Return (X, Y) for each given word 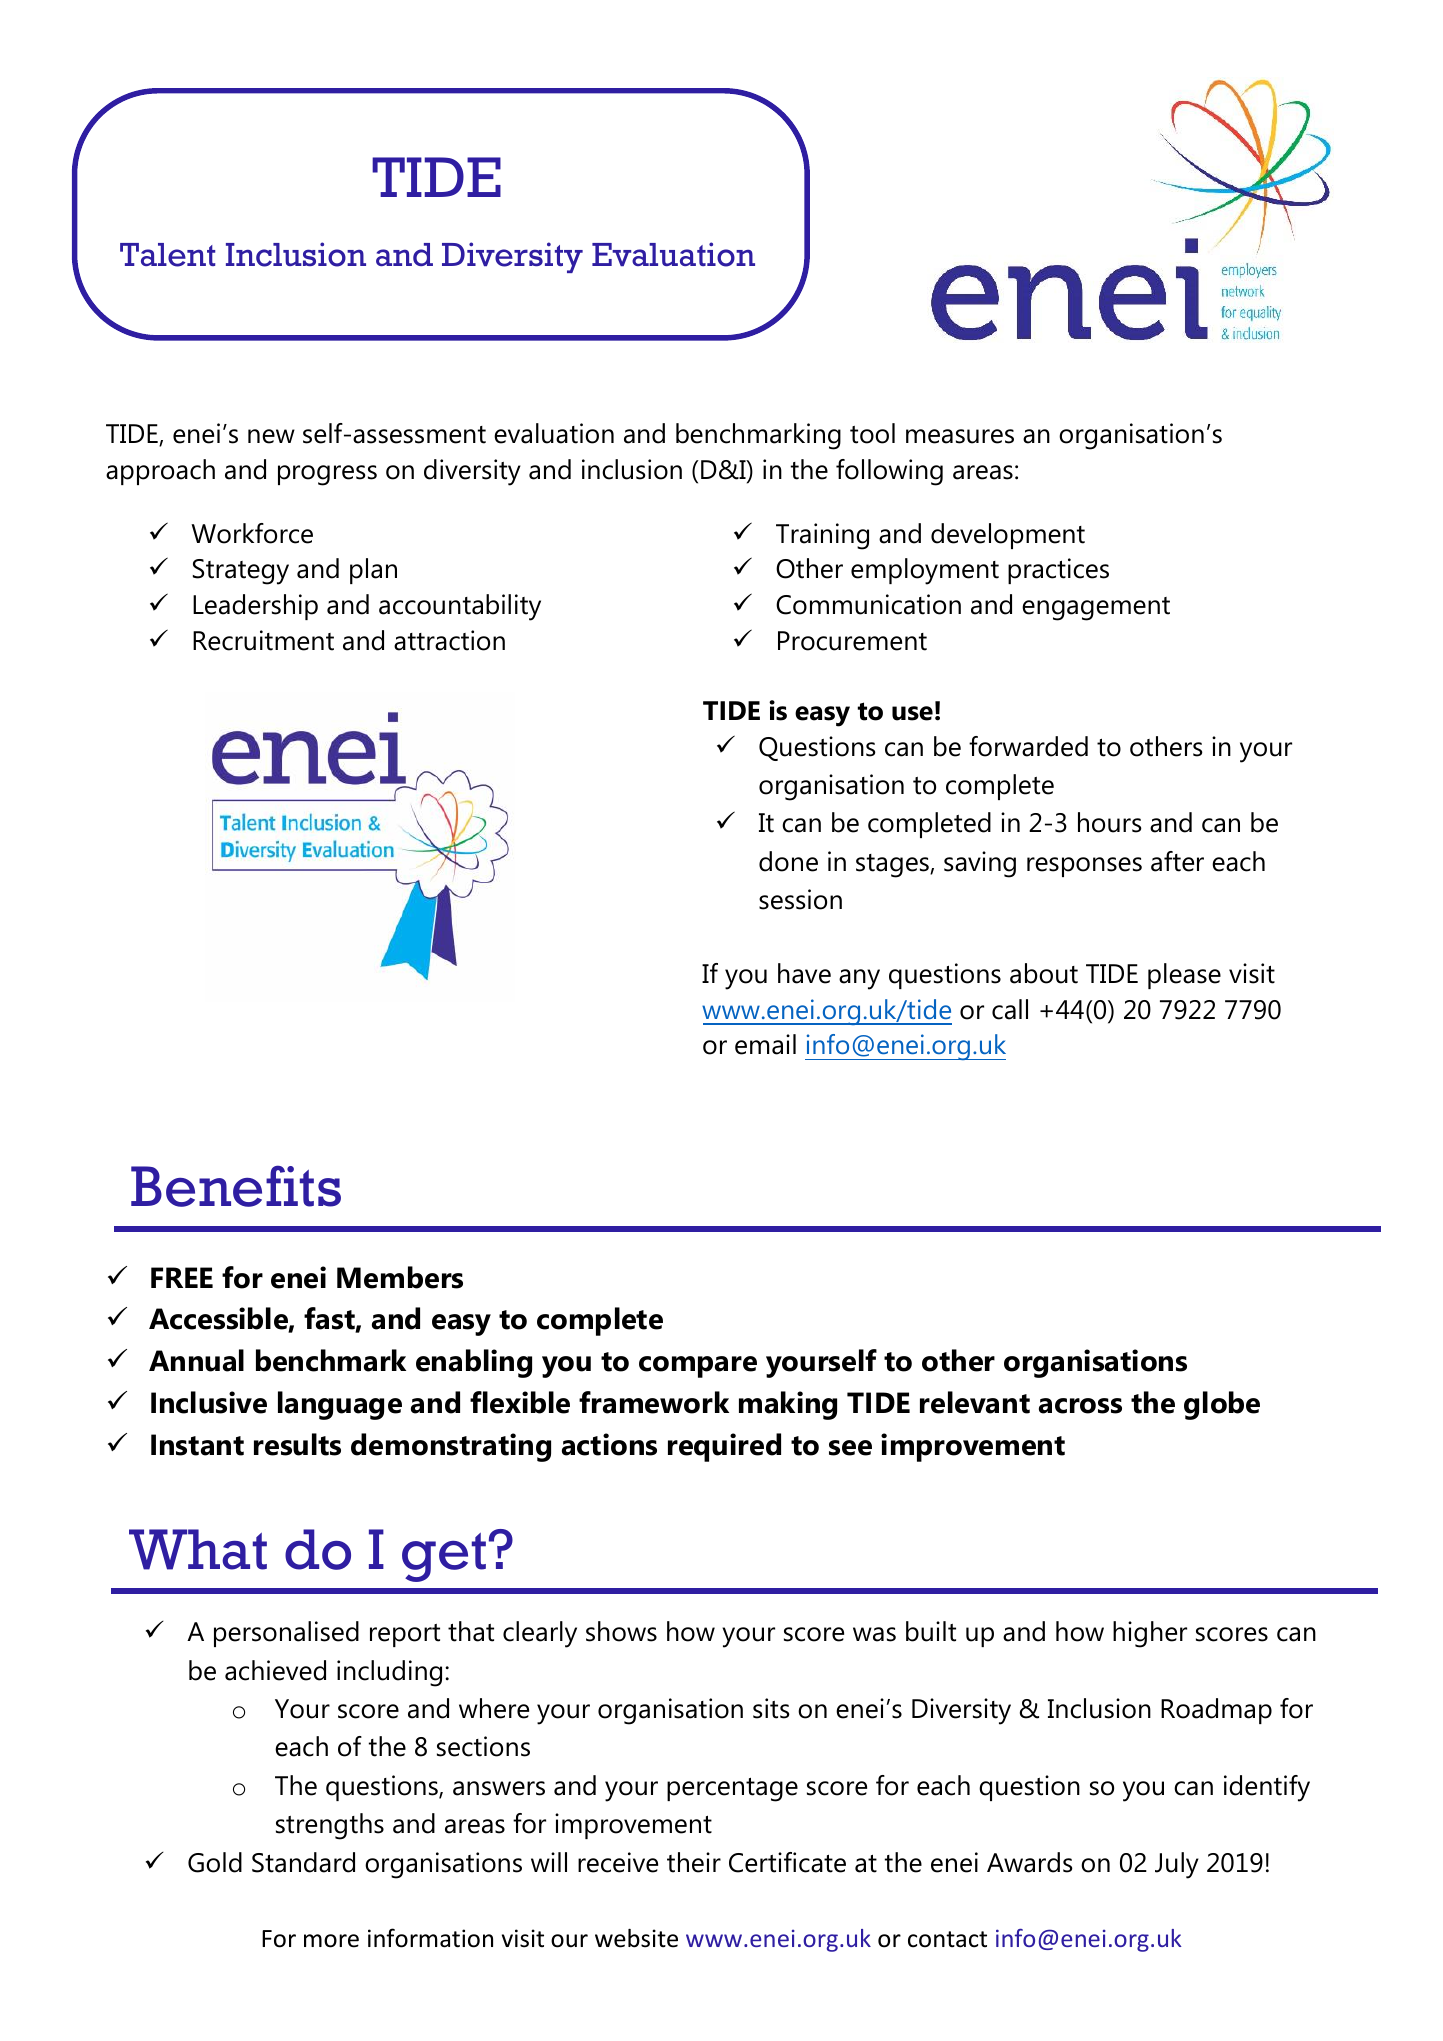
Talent (167, 255)
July (1177, 1865)
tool (872, 433)
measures (960, 436)
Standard (303, 1862)
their (694, 1862)
